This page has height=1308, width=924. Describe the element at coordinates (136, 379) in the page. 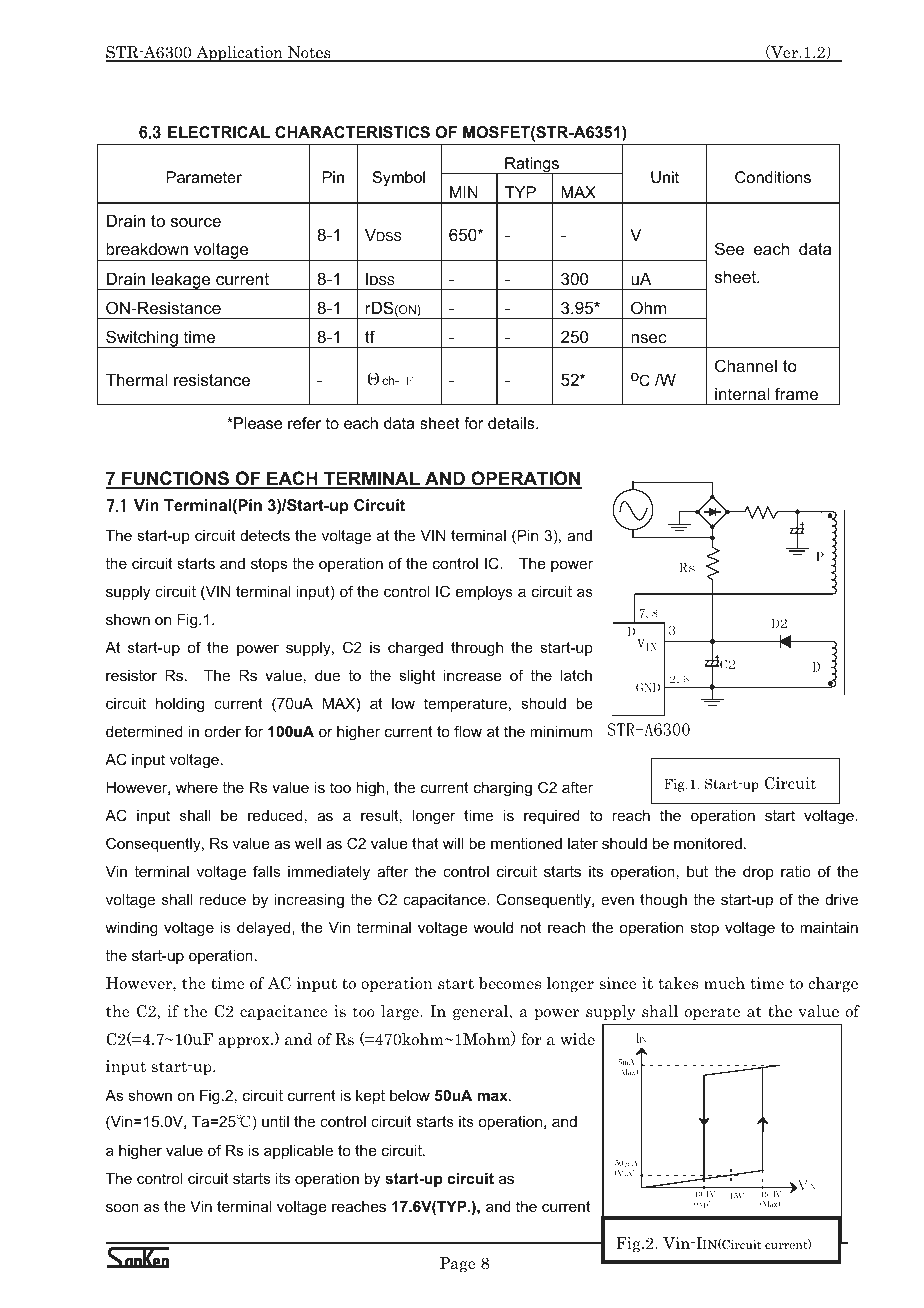

I see `Thermal` at that location.
